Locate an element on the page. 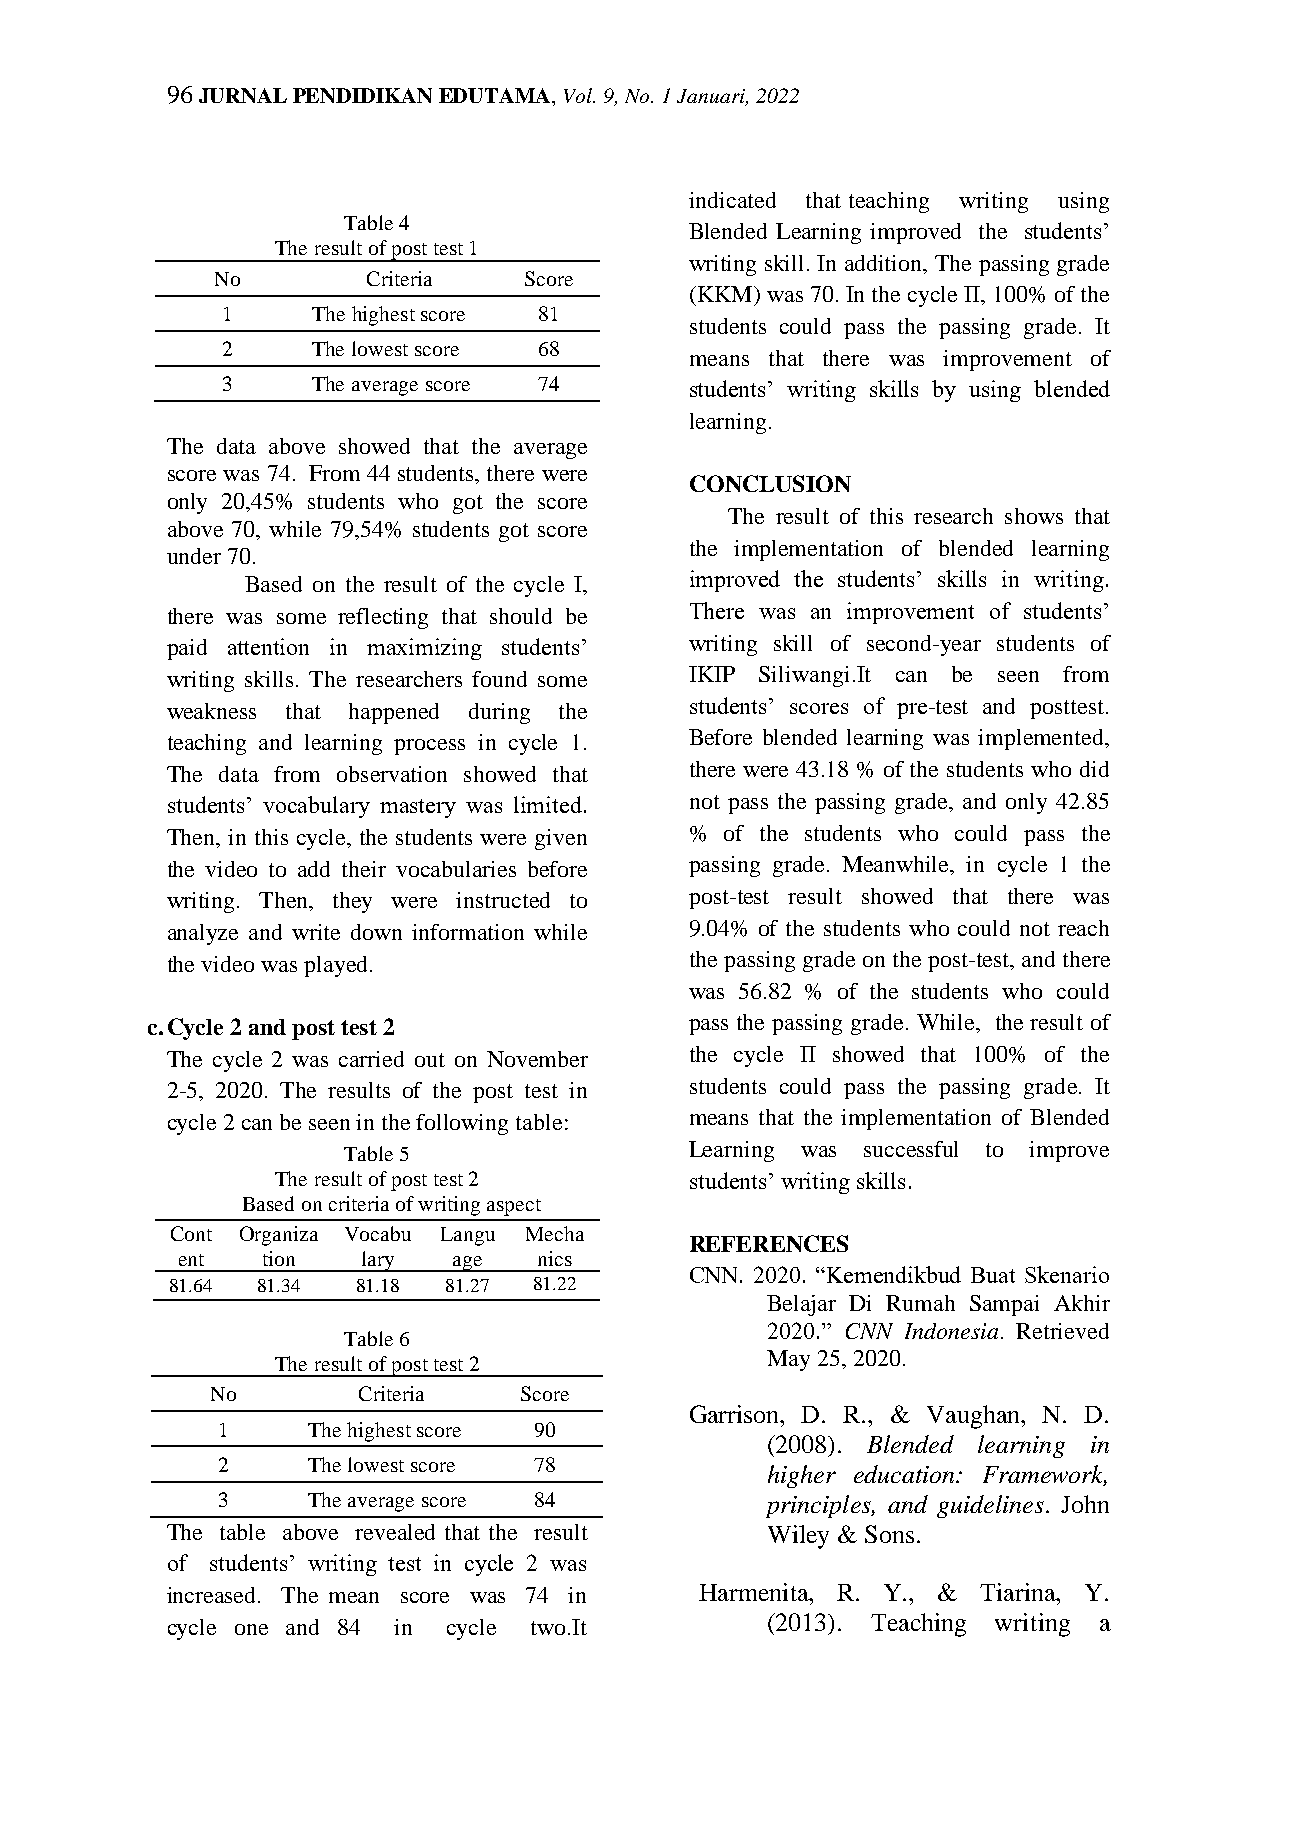 The image size is (1295, 1832). Wiley is located at coordinates (798, 1537).
